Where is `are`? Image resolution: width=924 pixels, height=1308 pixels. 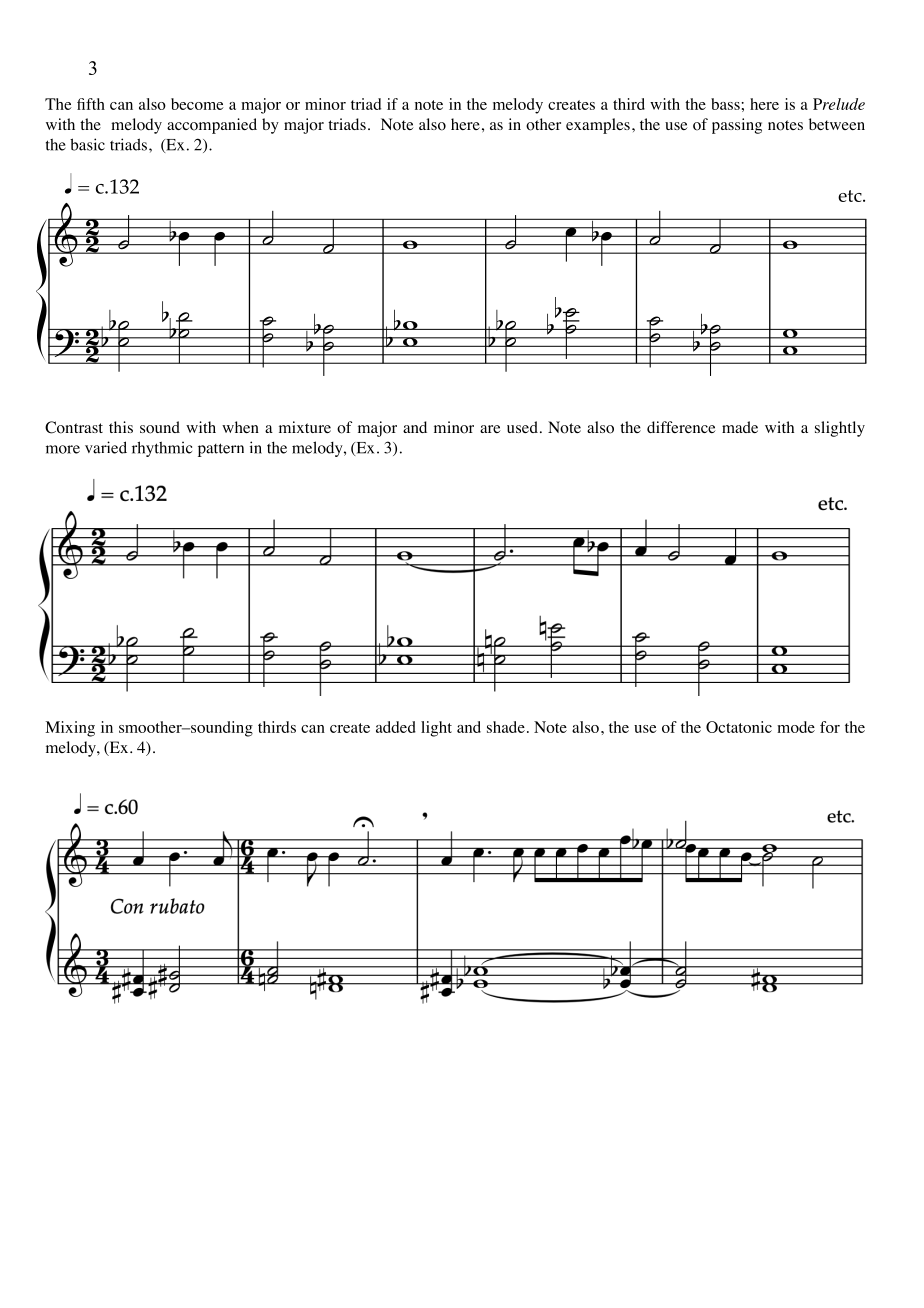 are is located at coordinates (490, 429).
